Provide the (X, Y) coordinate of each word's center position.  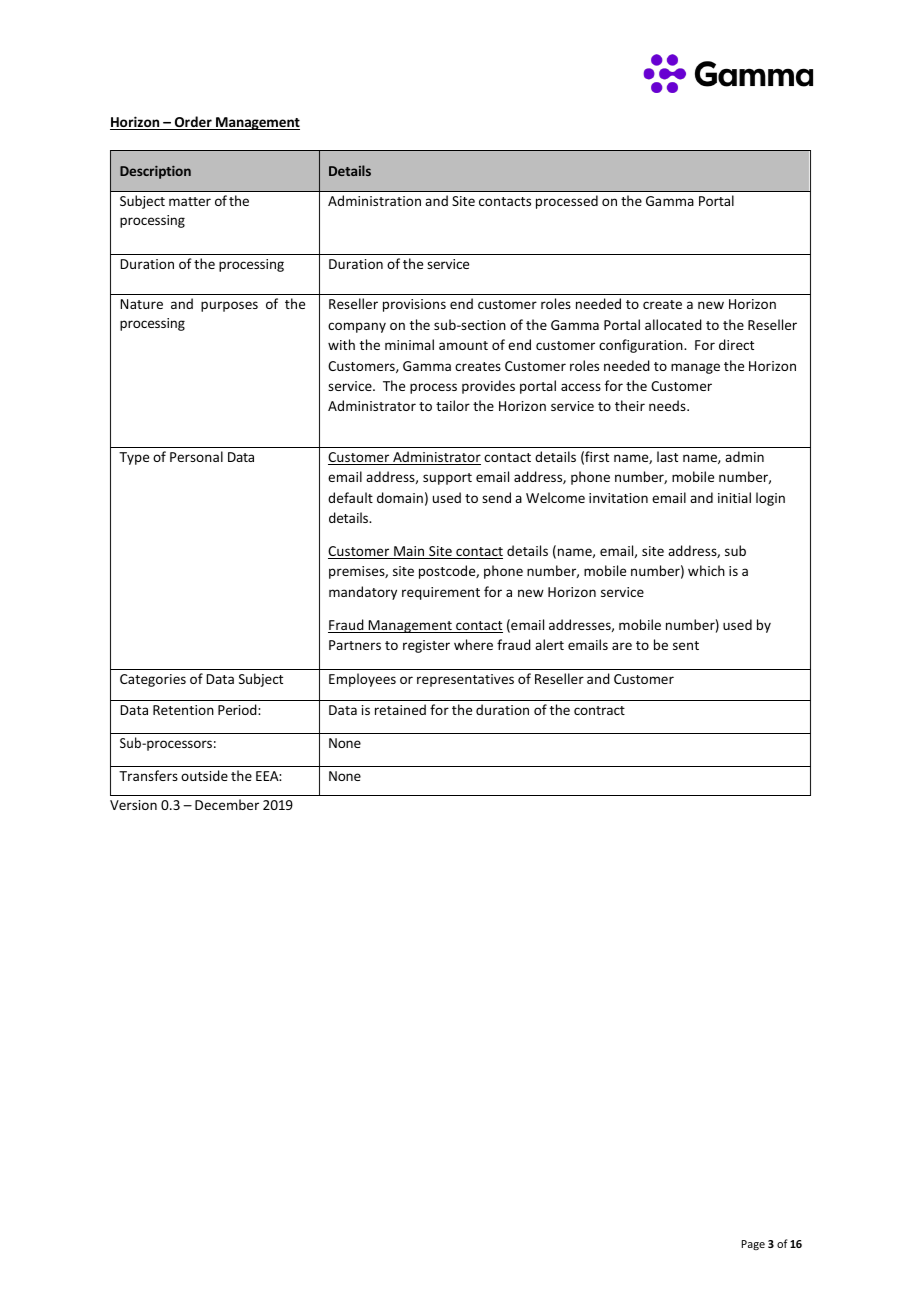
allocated (673, 324)
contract (599, 710)
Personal (196, 456)
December (227, 804)
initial (734, 497)
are (622, 646)
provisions (414, 305)
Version (133, 805)
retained (400, 709)
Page (753, 1245)
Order (193, 123)
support (447, 479)
